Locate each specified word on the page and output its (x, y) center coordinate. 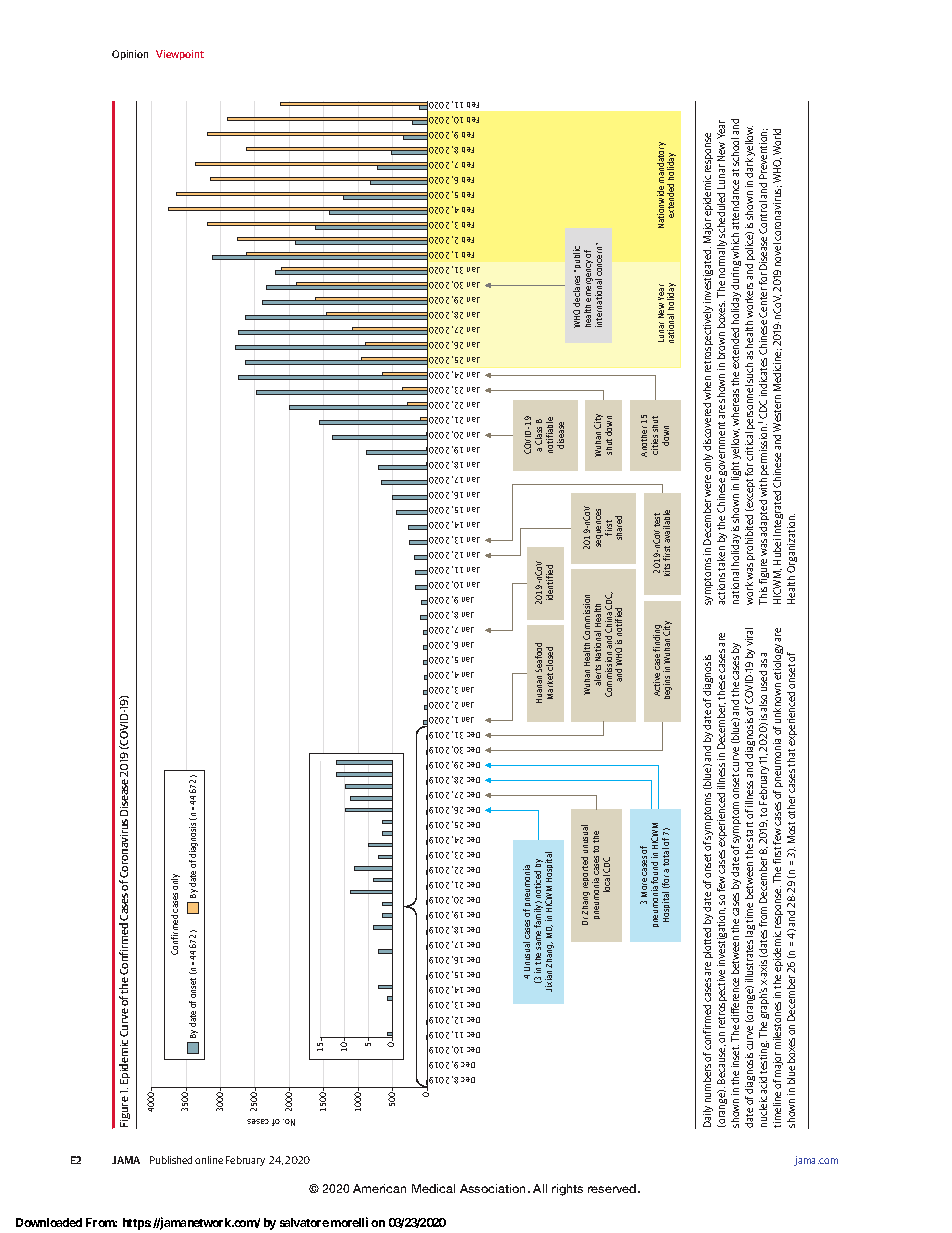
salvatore (304, 1222)
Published (171, 1160)
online (209, 1160)
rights (567, 1190)
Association (494, 1188)
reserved (613, 1188)
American (379, 1188)
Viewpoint (180, 55)
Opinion (130, 55)
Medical (433, 1188)
